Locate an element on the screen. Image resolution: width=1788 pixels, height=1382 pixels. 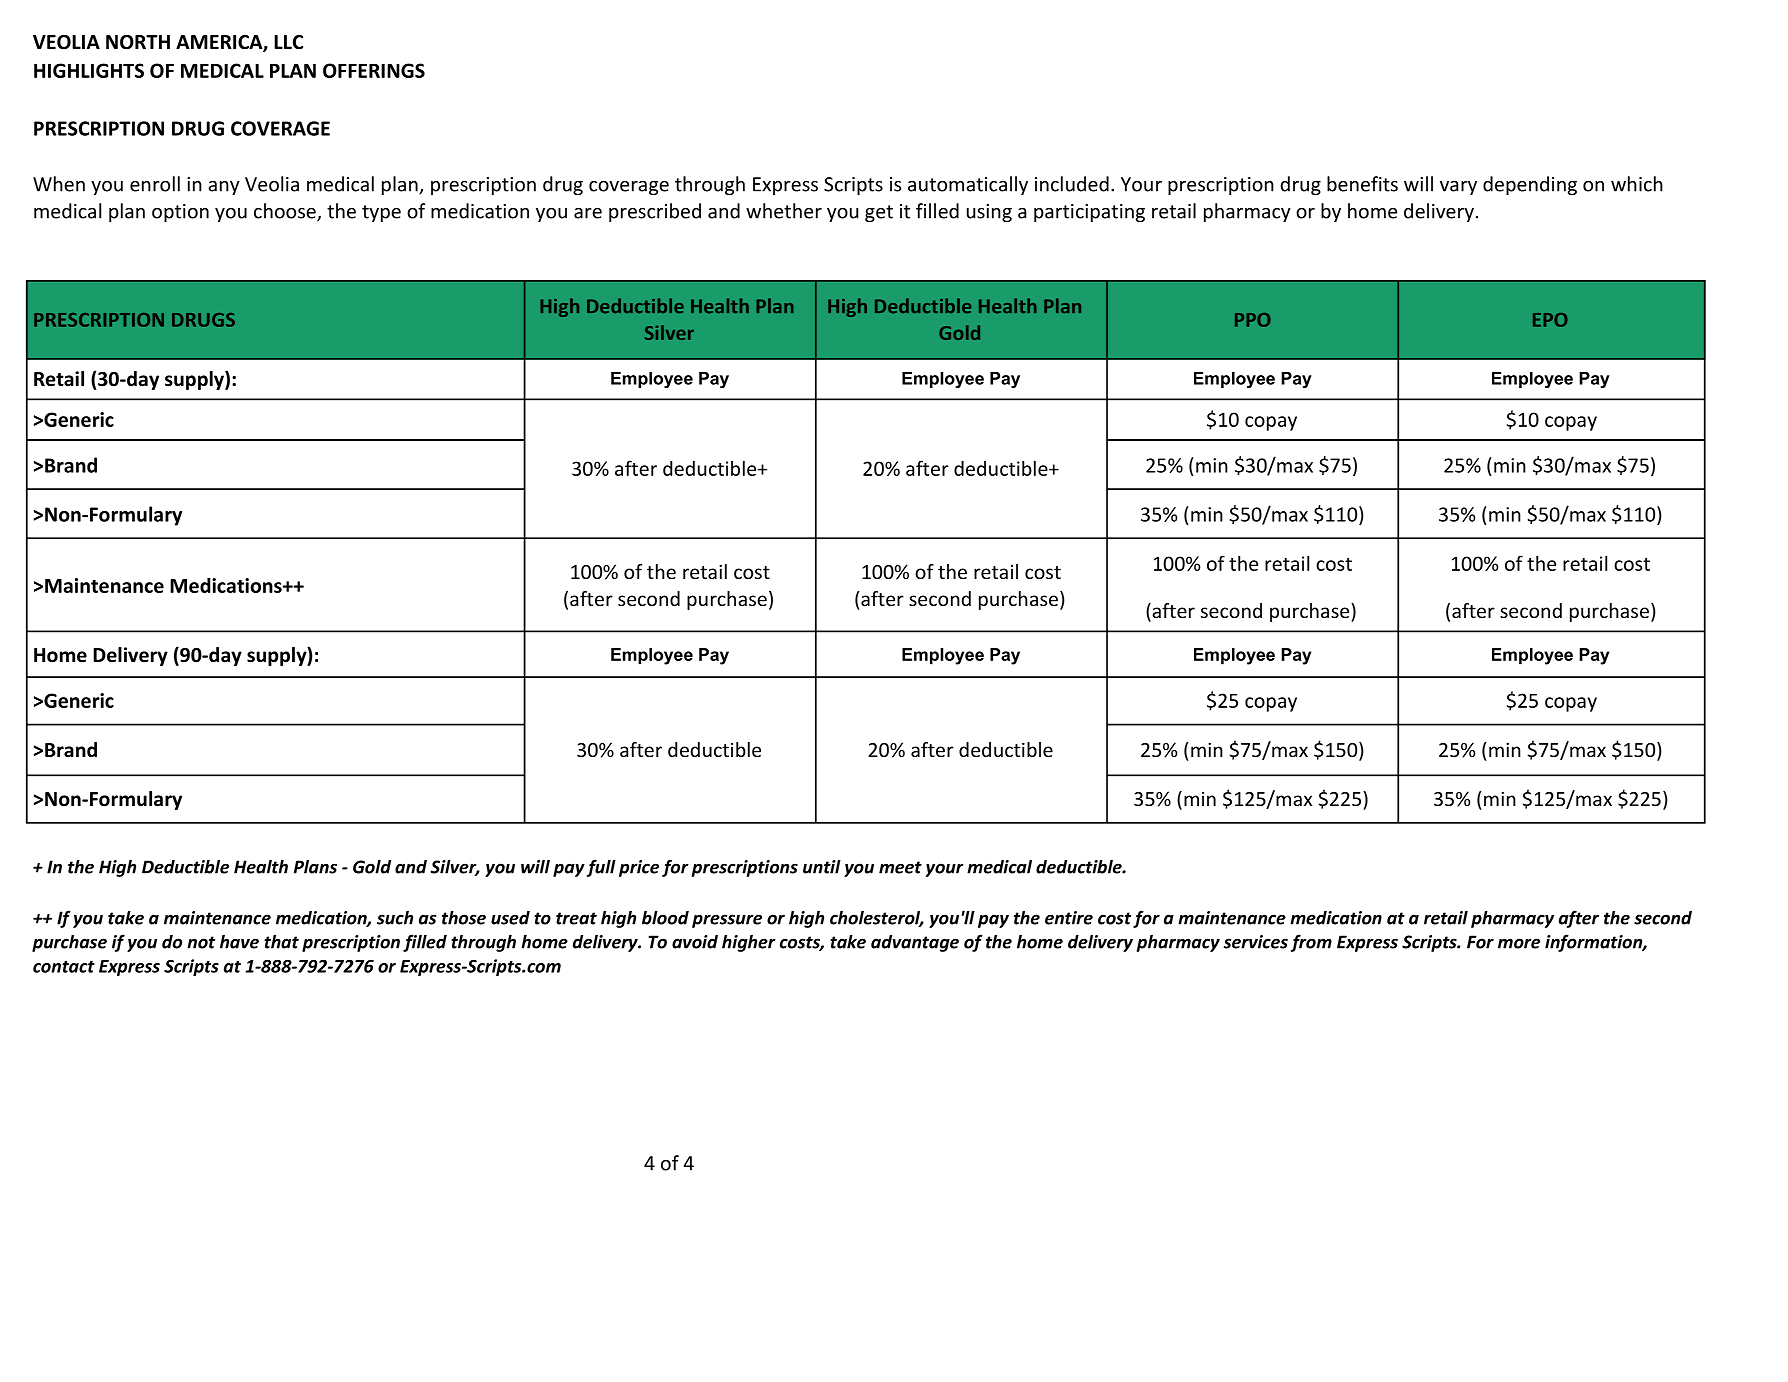
EPO is located at coordinates (1550, 320).
